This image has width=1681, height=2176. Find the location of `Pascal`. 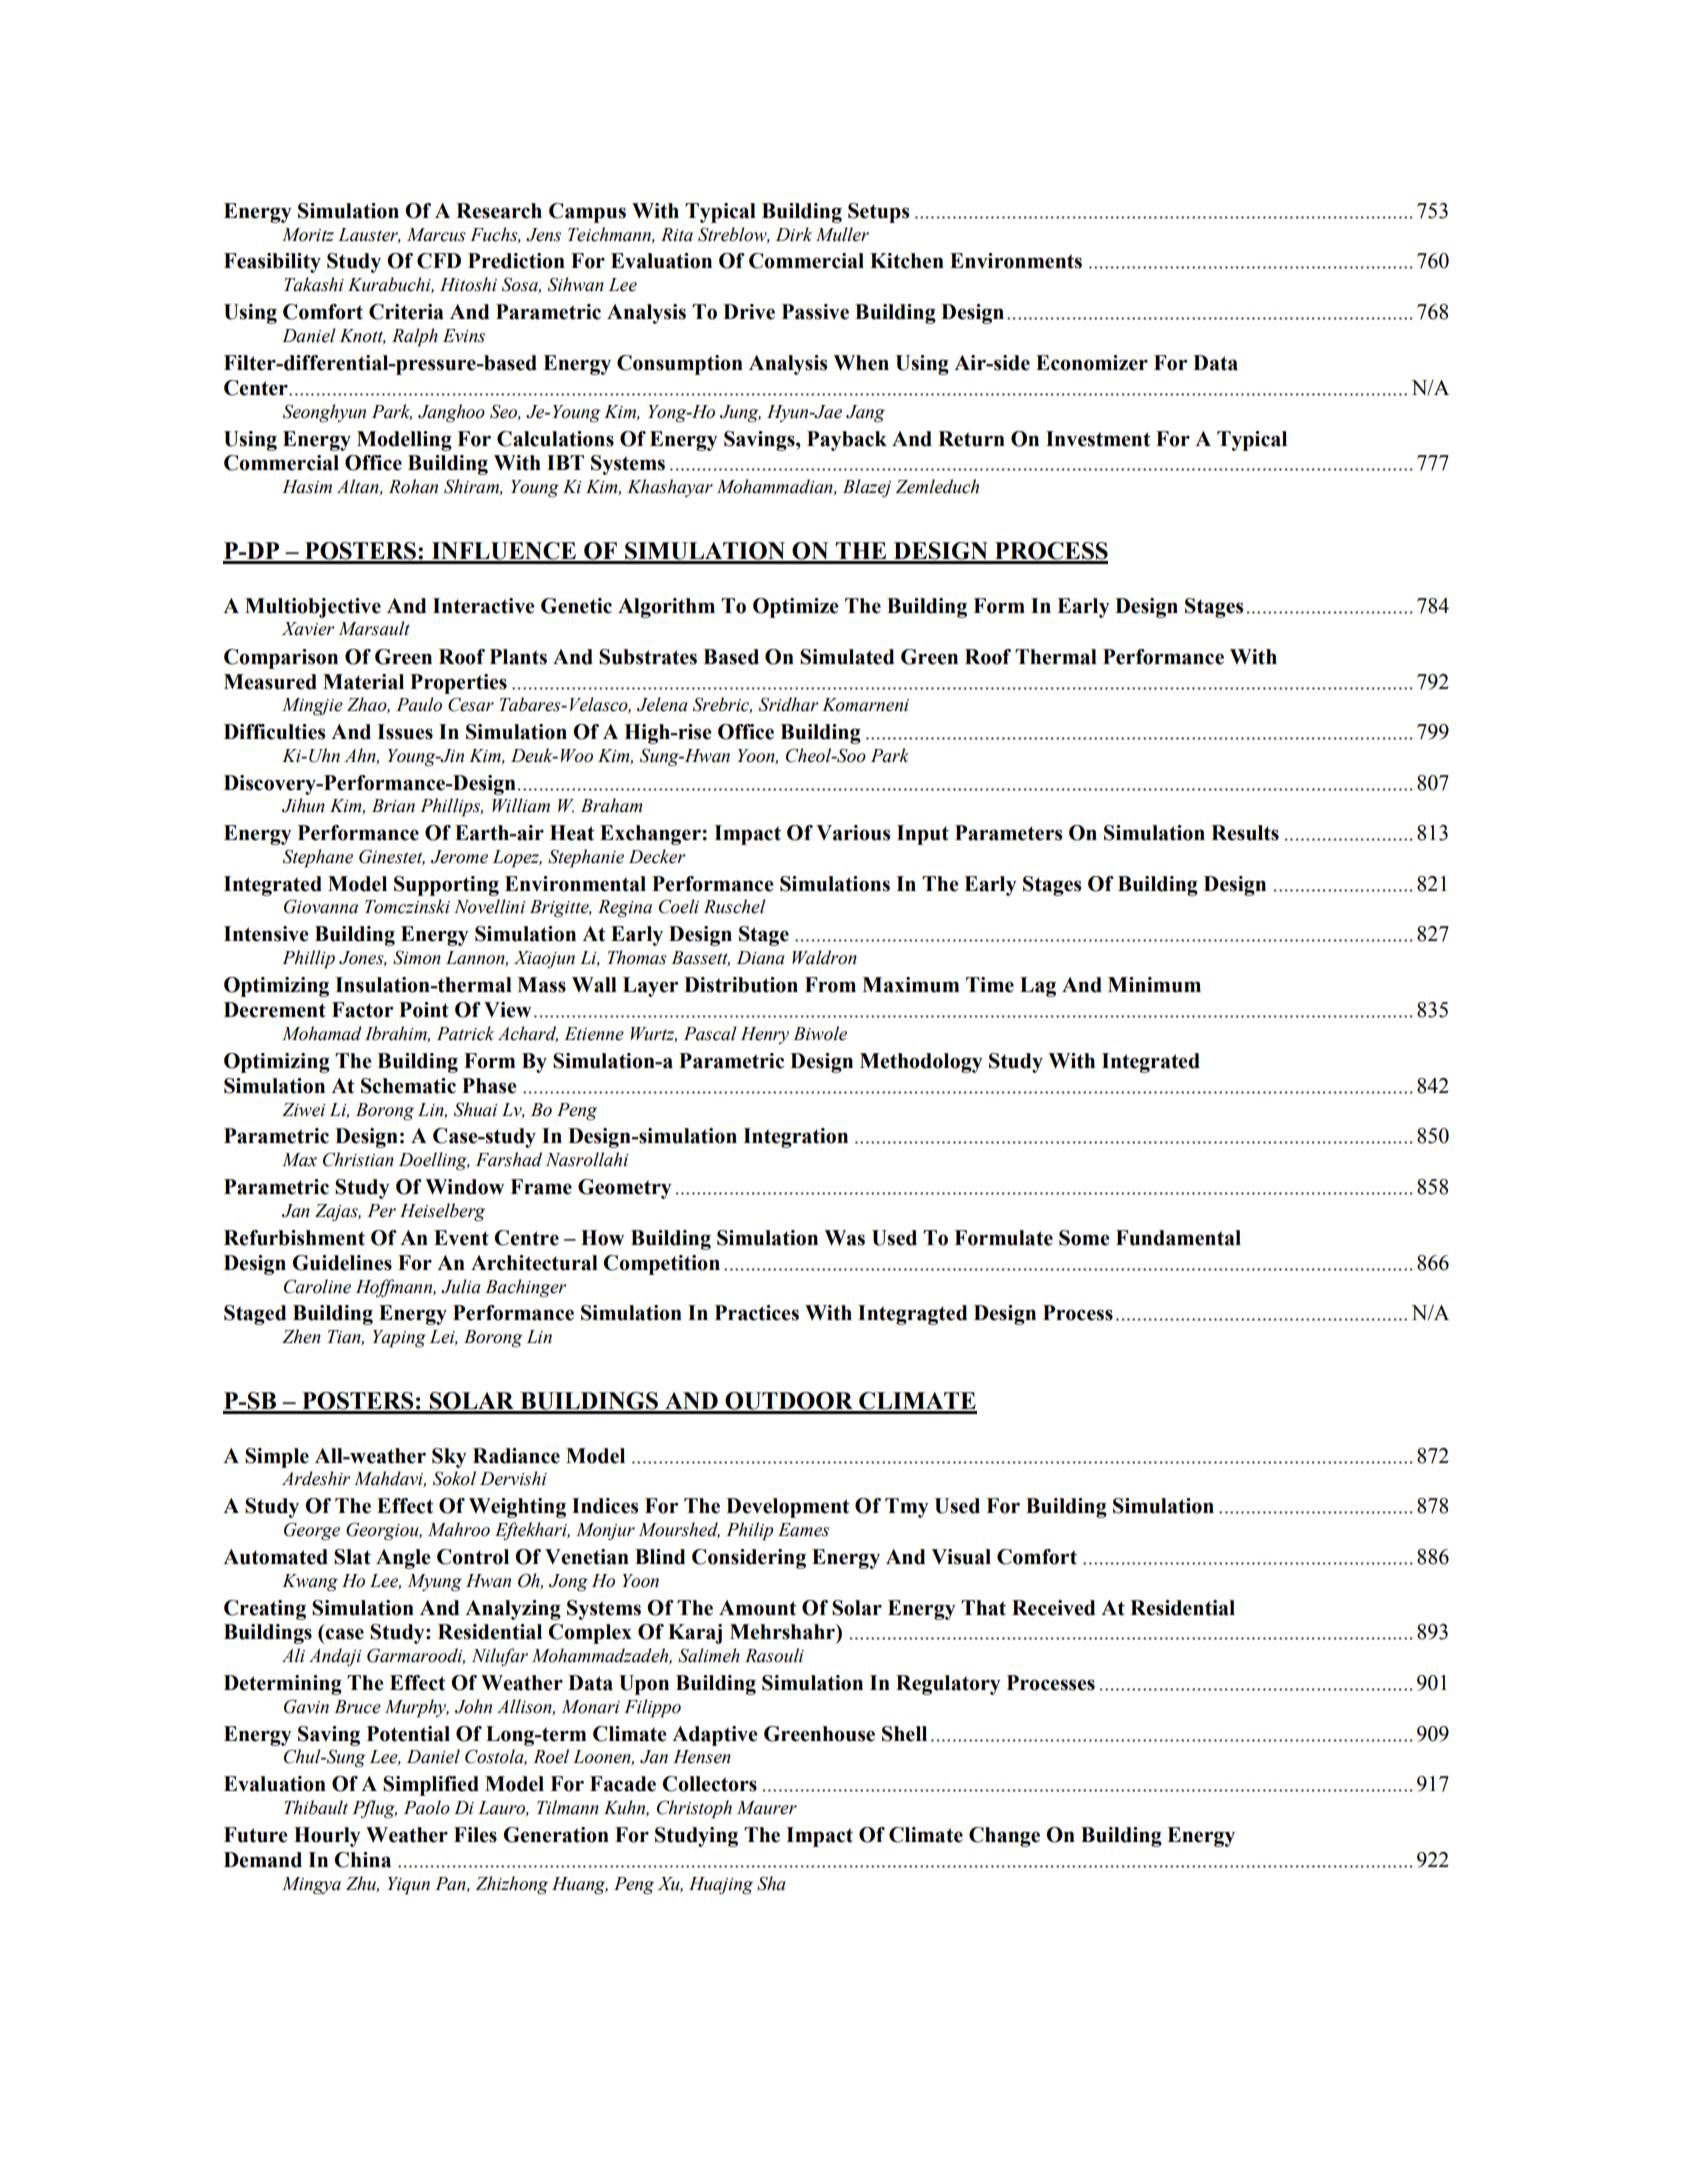

Pascal is located at coordinates (710, 1033).
